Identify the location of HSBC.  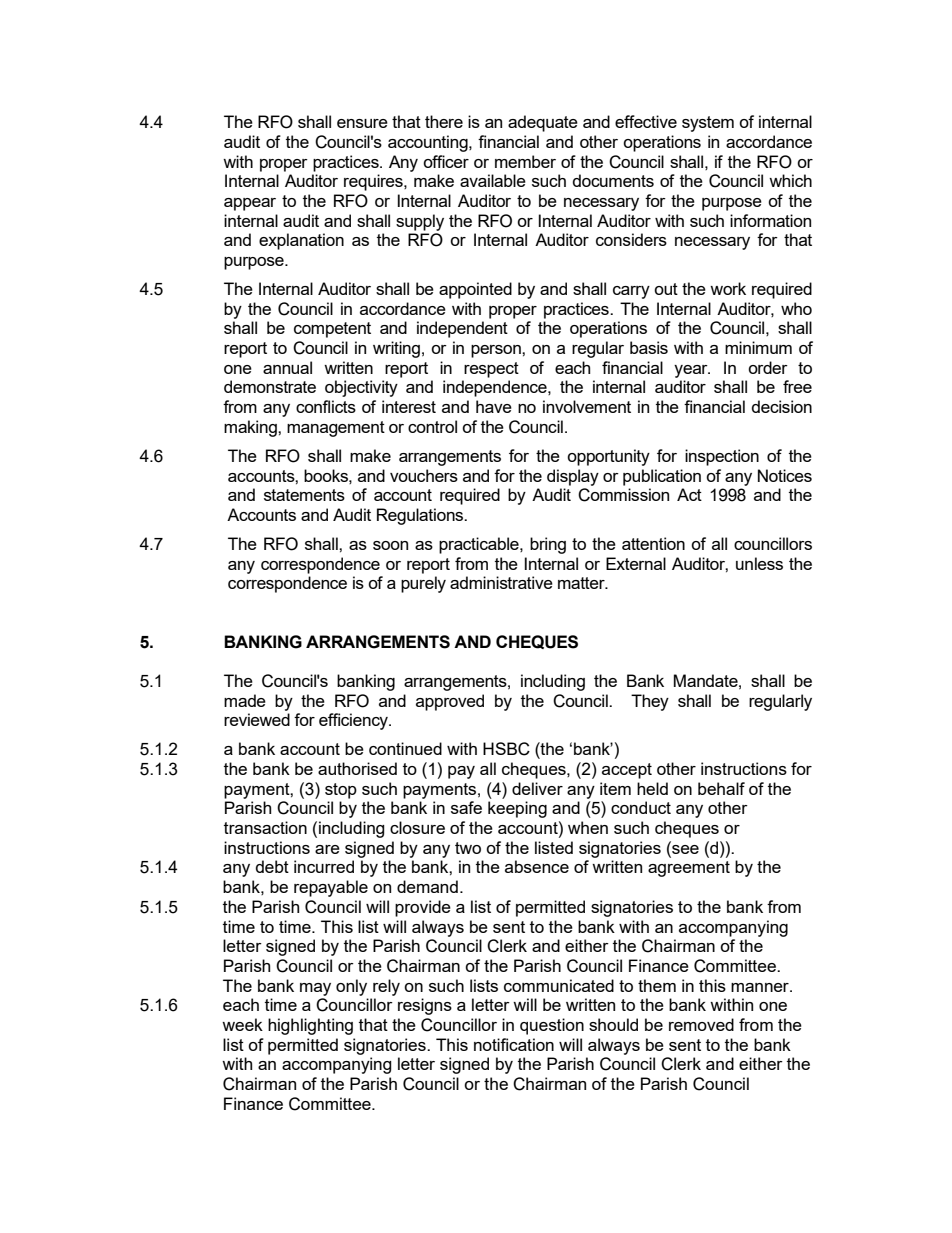
(506, 749).
